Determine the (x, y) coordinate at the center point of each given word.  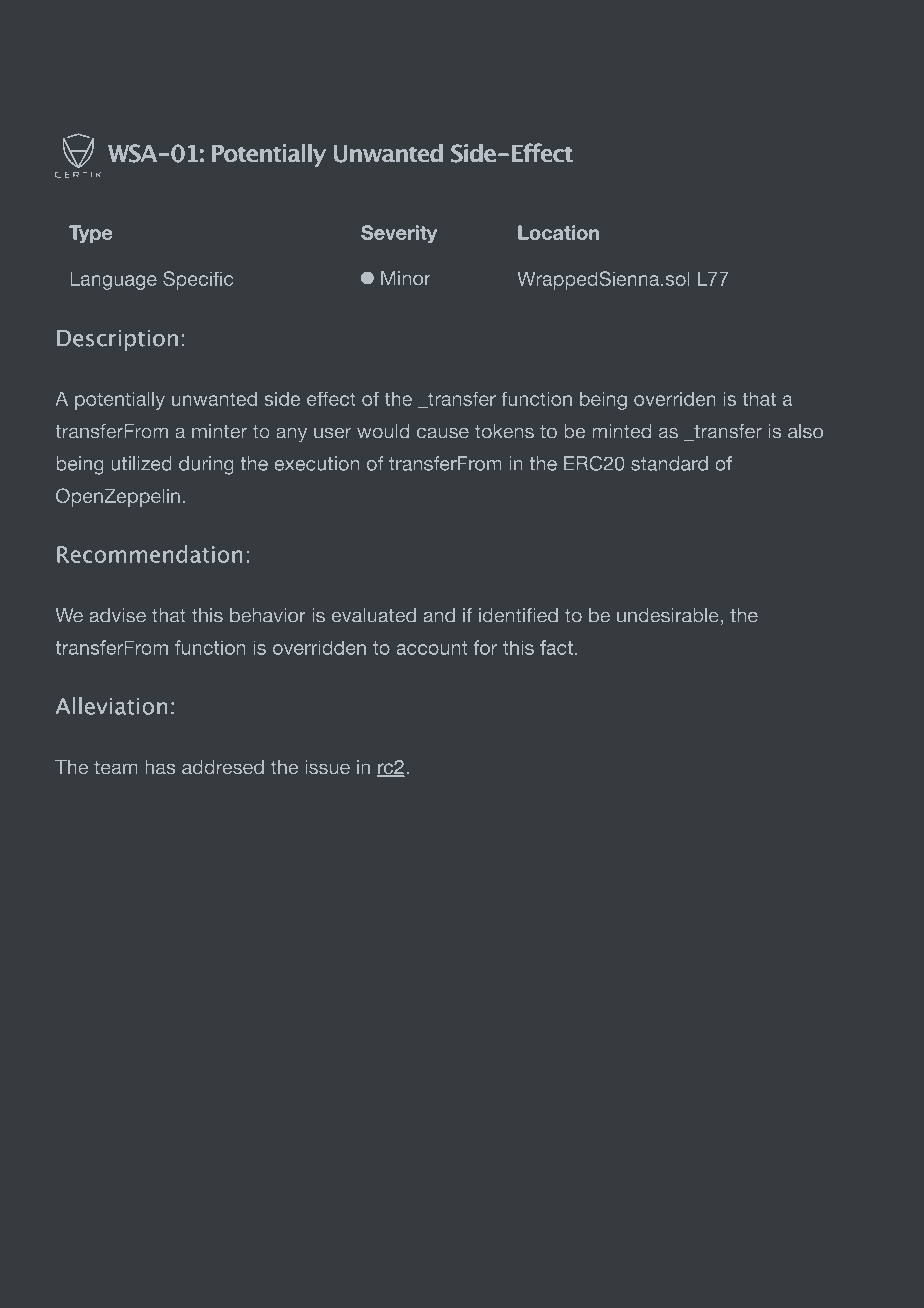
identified (518, 615)
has (160, 767)
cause (443, 433)
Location (558, 232)
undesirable (668, 615)
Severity (399, 234)
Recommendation (150, 554)
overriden (675, 398)
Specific (198, 280)
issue (327, 767)
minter (219, 431)
